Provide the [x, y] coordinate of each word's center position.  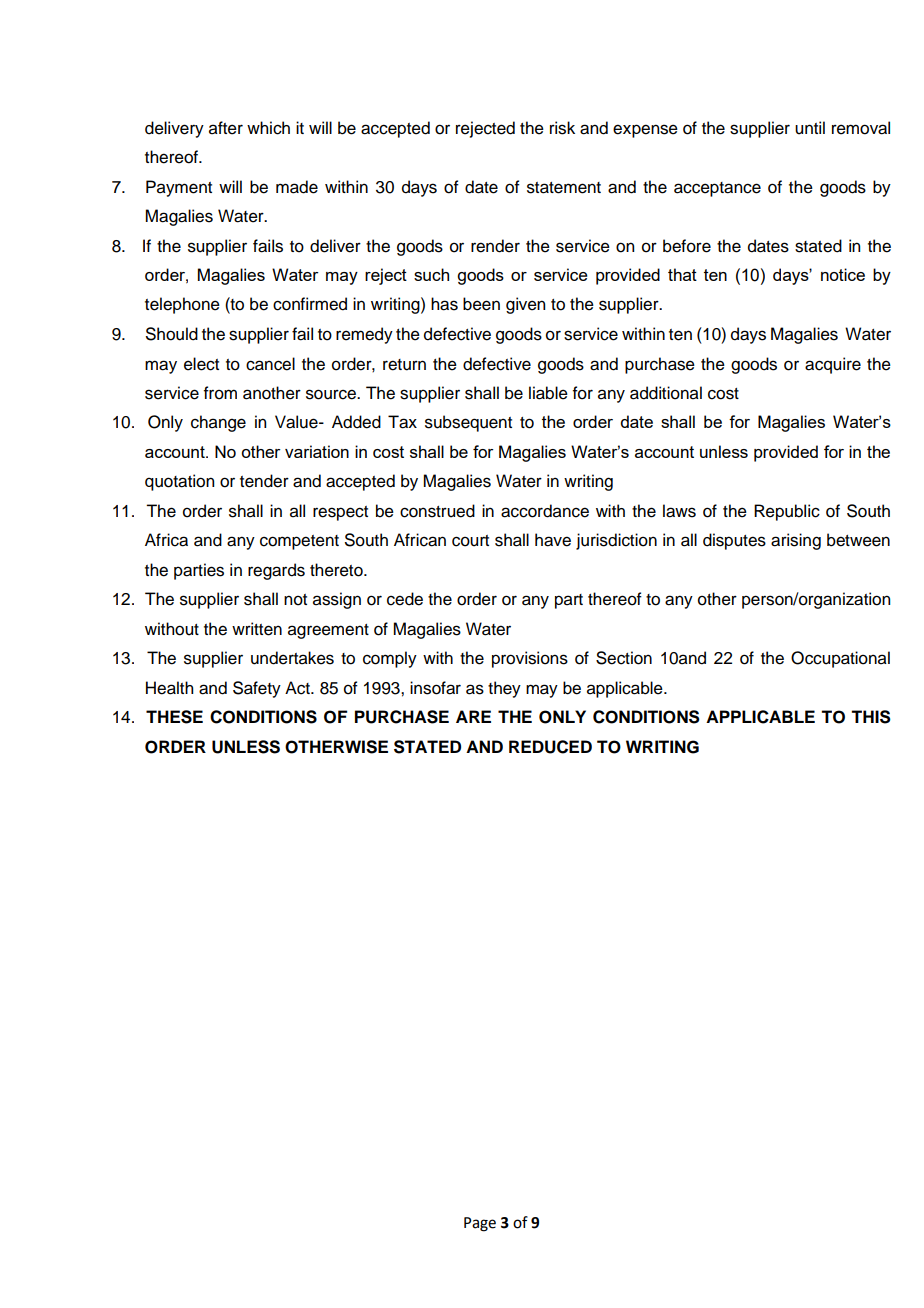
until [810, 128]
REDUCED [550, 747]
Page [480, 1224]
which [268, 128]
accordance [545, 511]
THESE [174, 717]
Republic [787, 512]
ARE [473, 716]
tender [264, 481]
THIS [871, 717]
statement [564, 188]
